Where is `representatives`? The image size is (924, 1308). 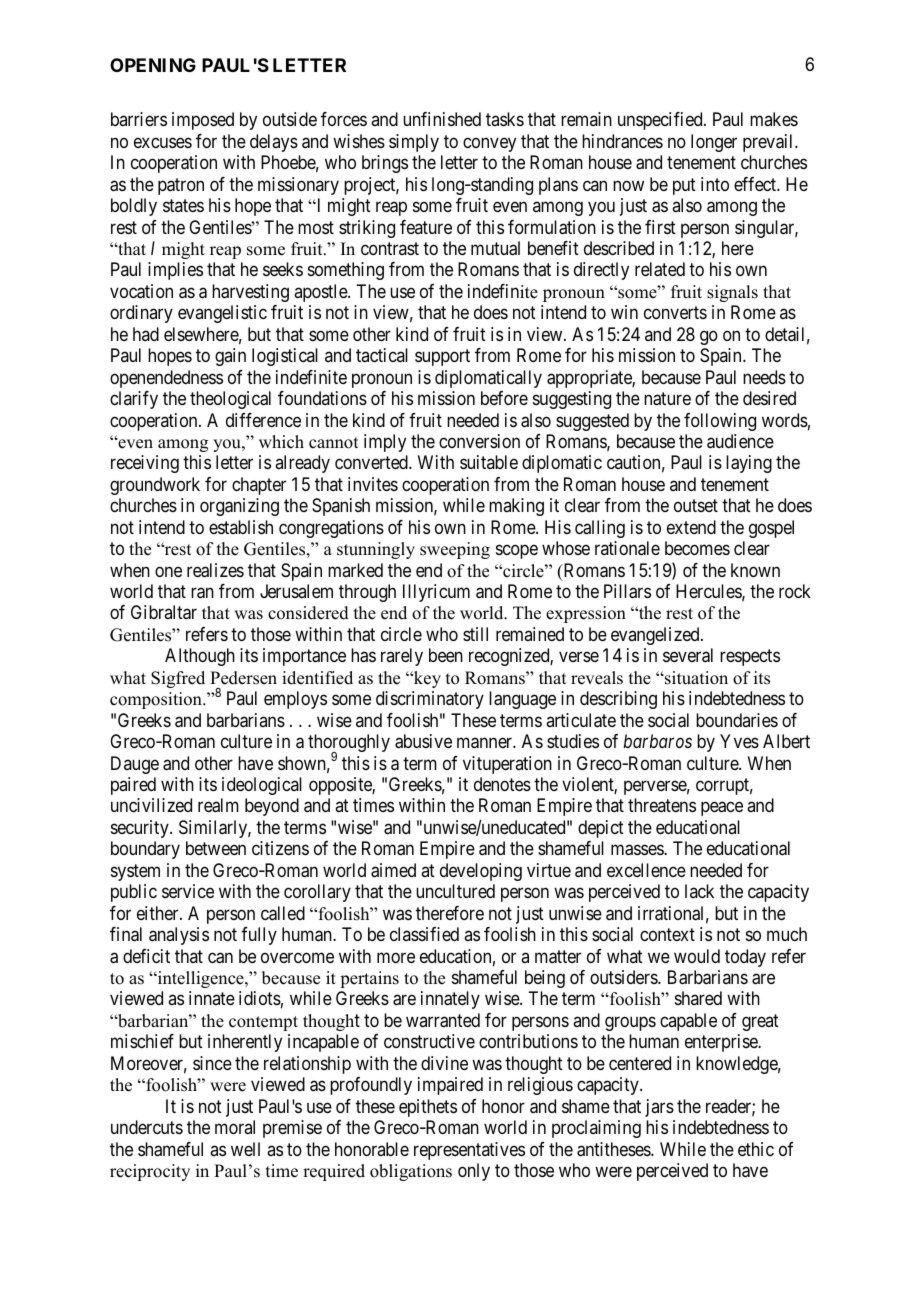 representatives is located at coordinates (469, 1151).
